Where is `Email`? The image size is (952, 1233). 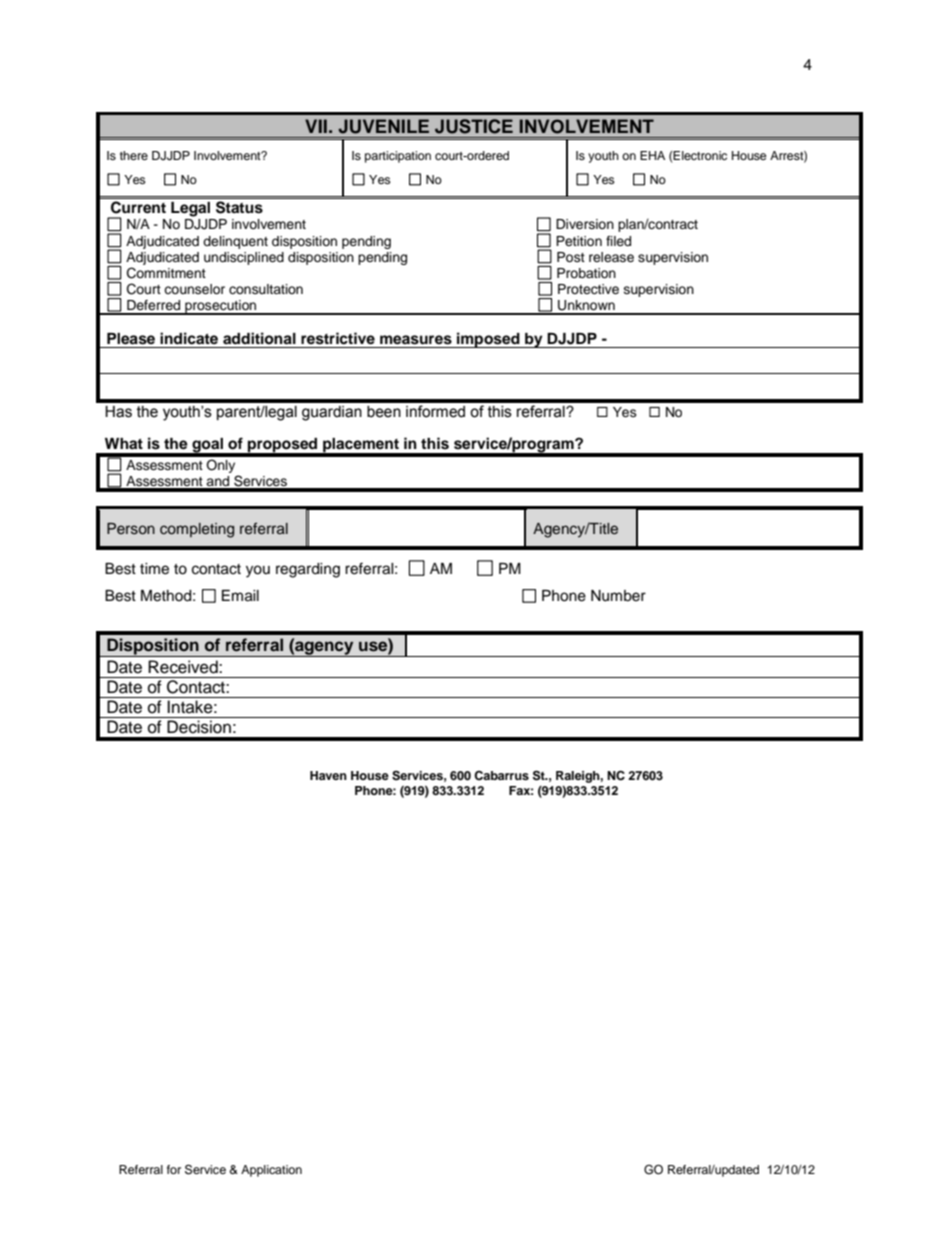 Email is located at coordinates (240, 596).
